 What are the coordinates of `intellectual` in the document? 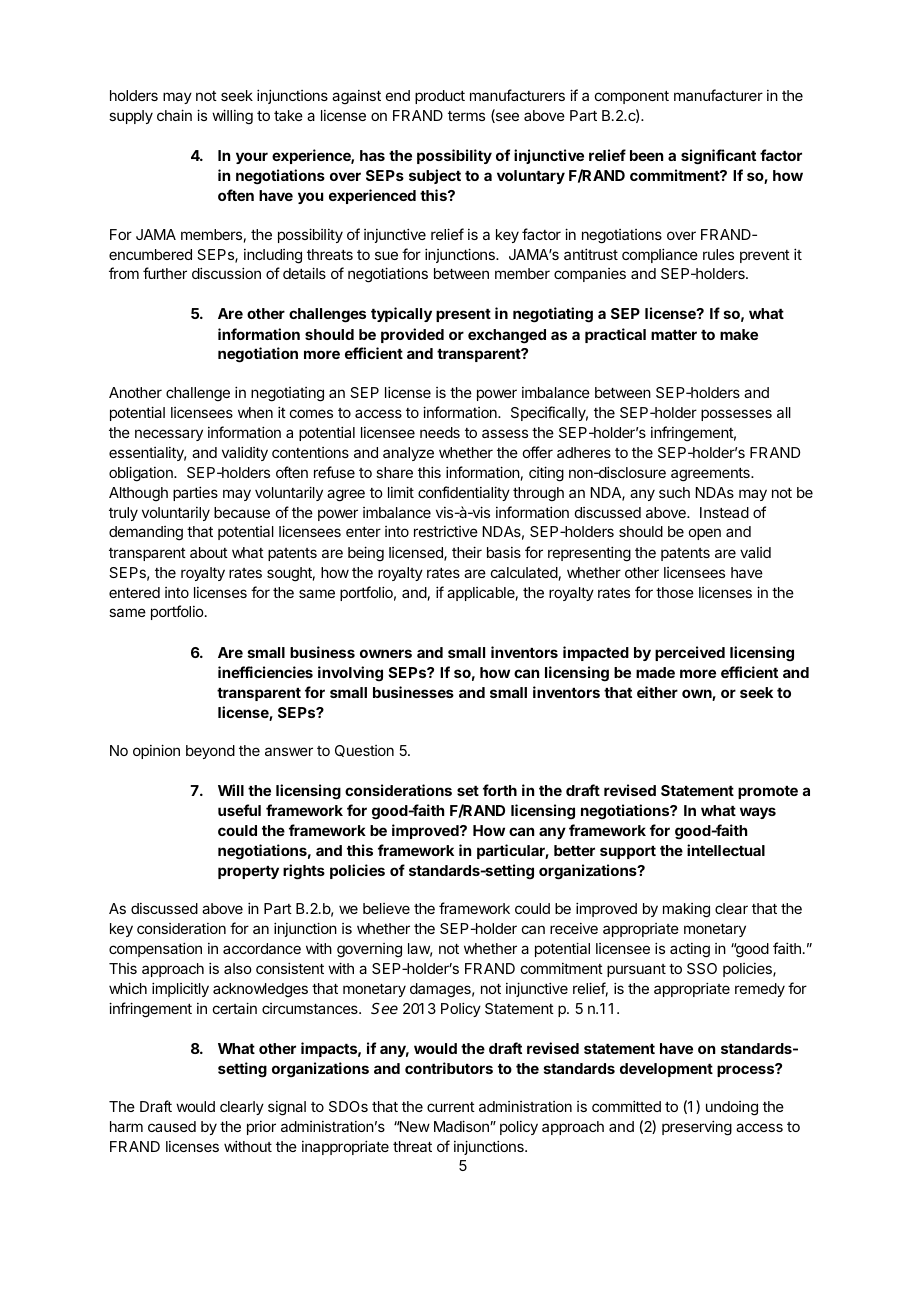 It's located at (726, 850).
